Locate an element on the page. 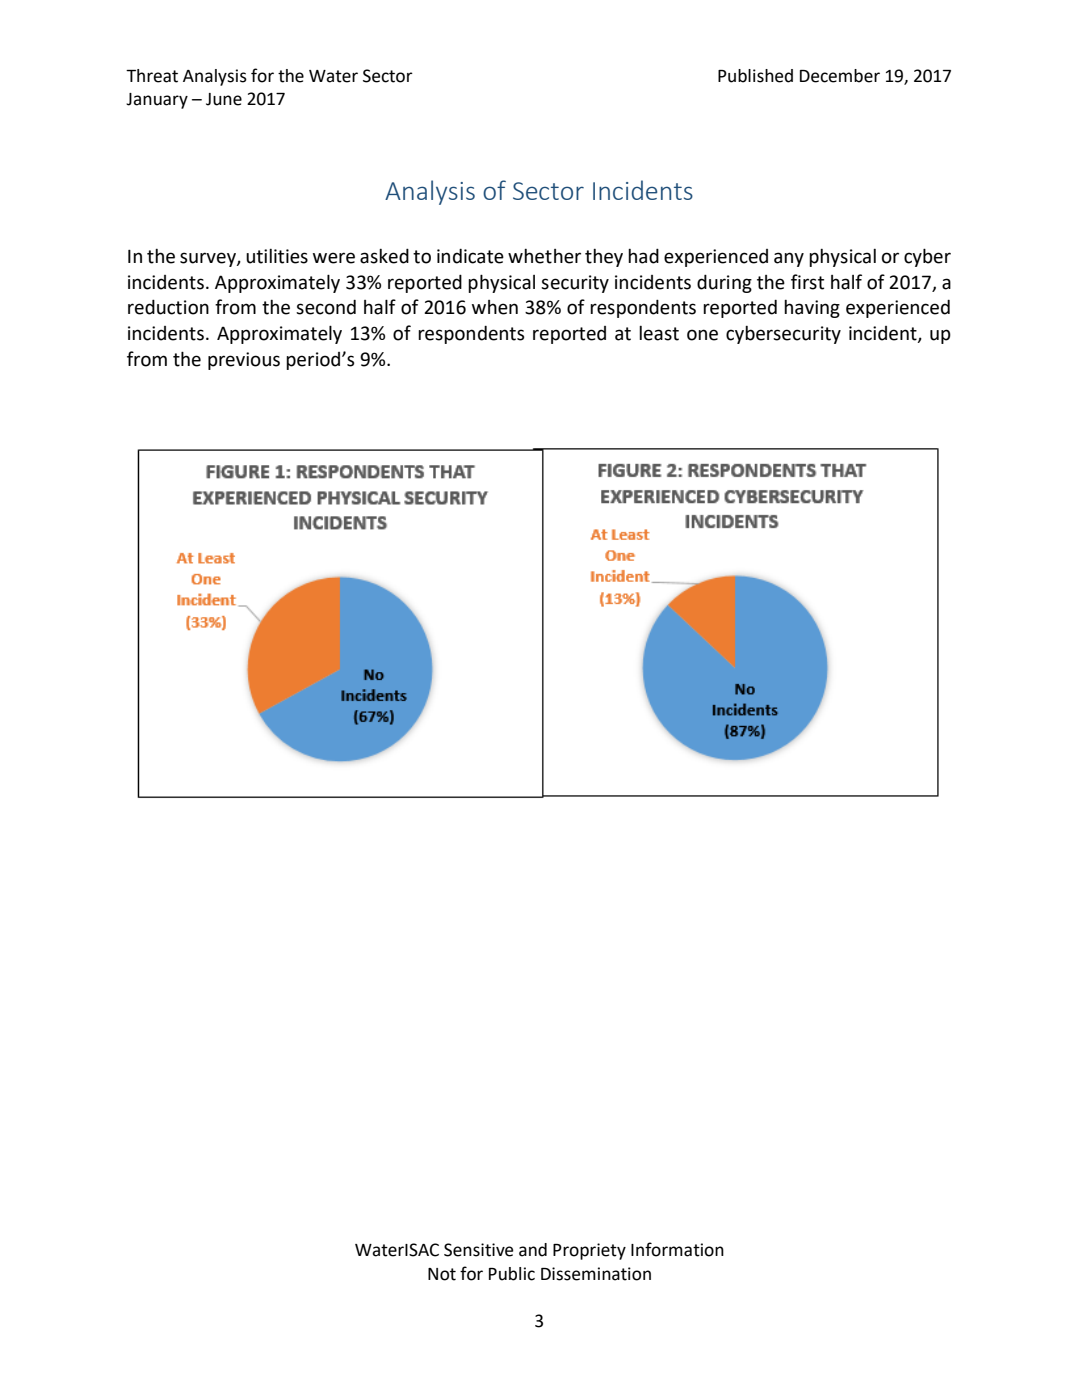 Image resolution: width=1079 pixels, height=1396 pixels. reduction is located at coordinates (168, 307).
